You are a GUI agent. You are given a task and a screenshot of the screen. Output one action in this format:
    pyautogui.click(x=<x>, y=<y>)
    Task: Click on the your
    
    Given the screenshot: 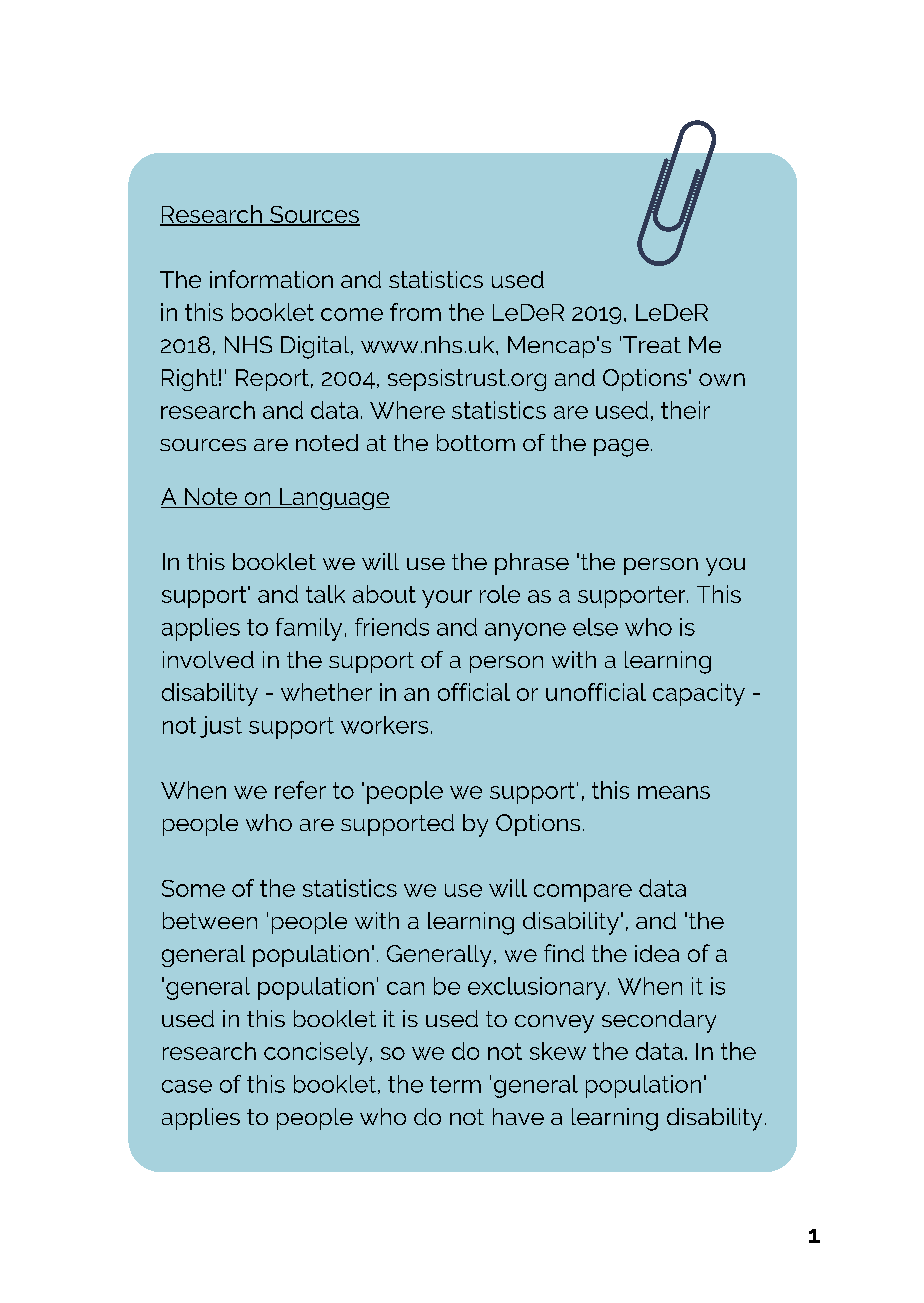 What is the action you would take?
    pyautogui.click(x=447, y=599)
